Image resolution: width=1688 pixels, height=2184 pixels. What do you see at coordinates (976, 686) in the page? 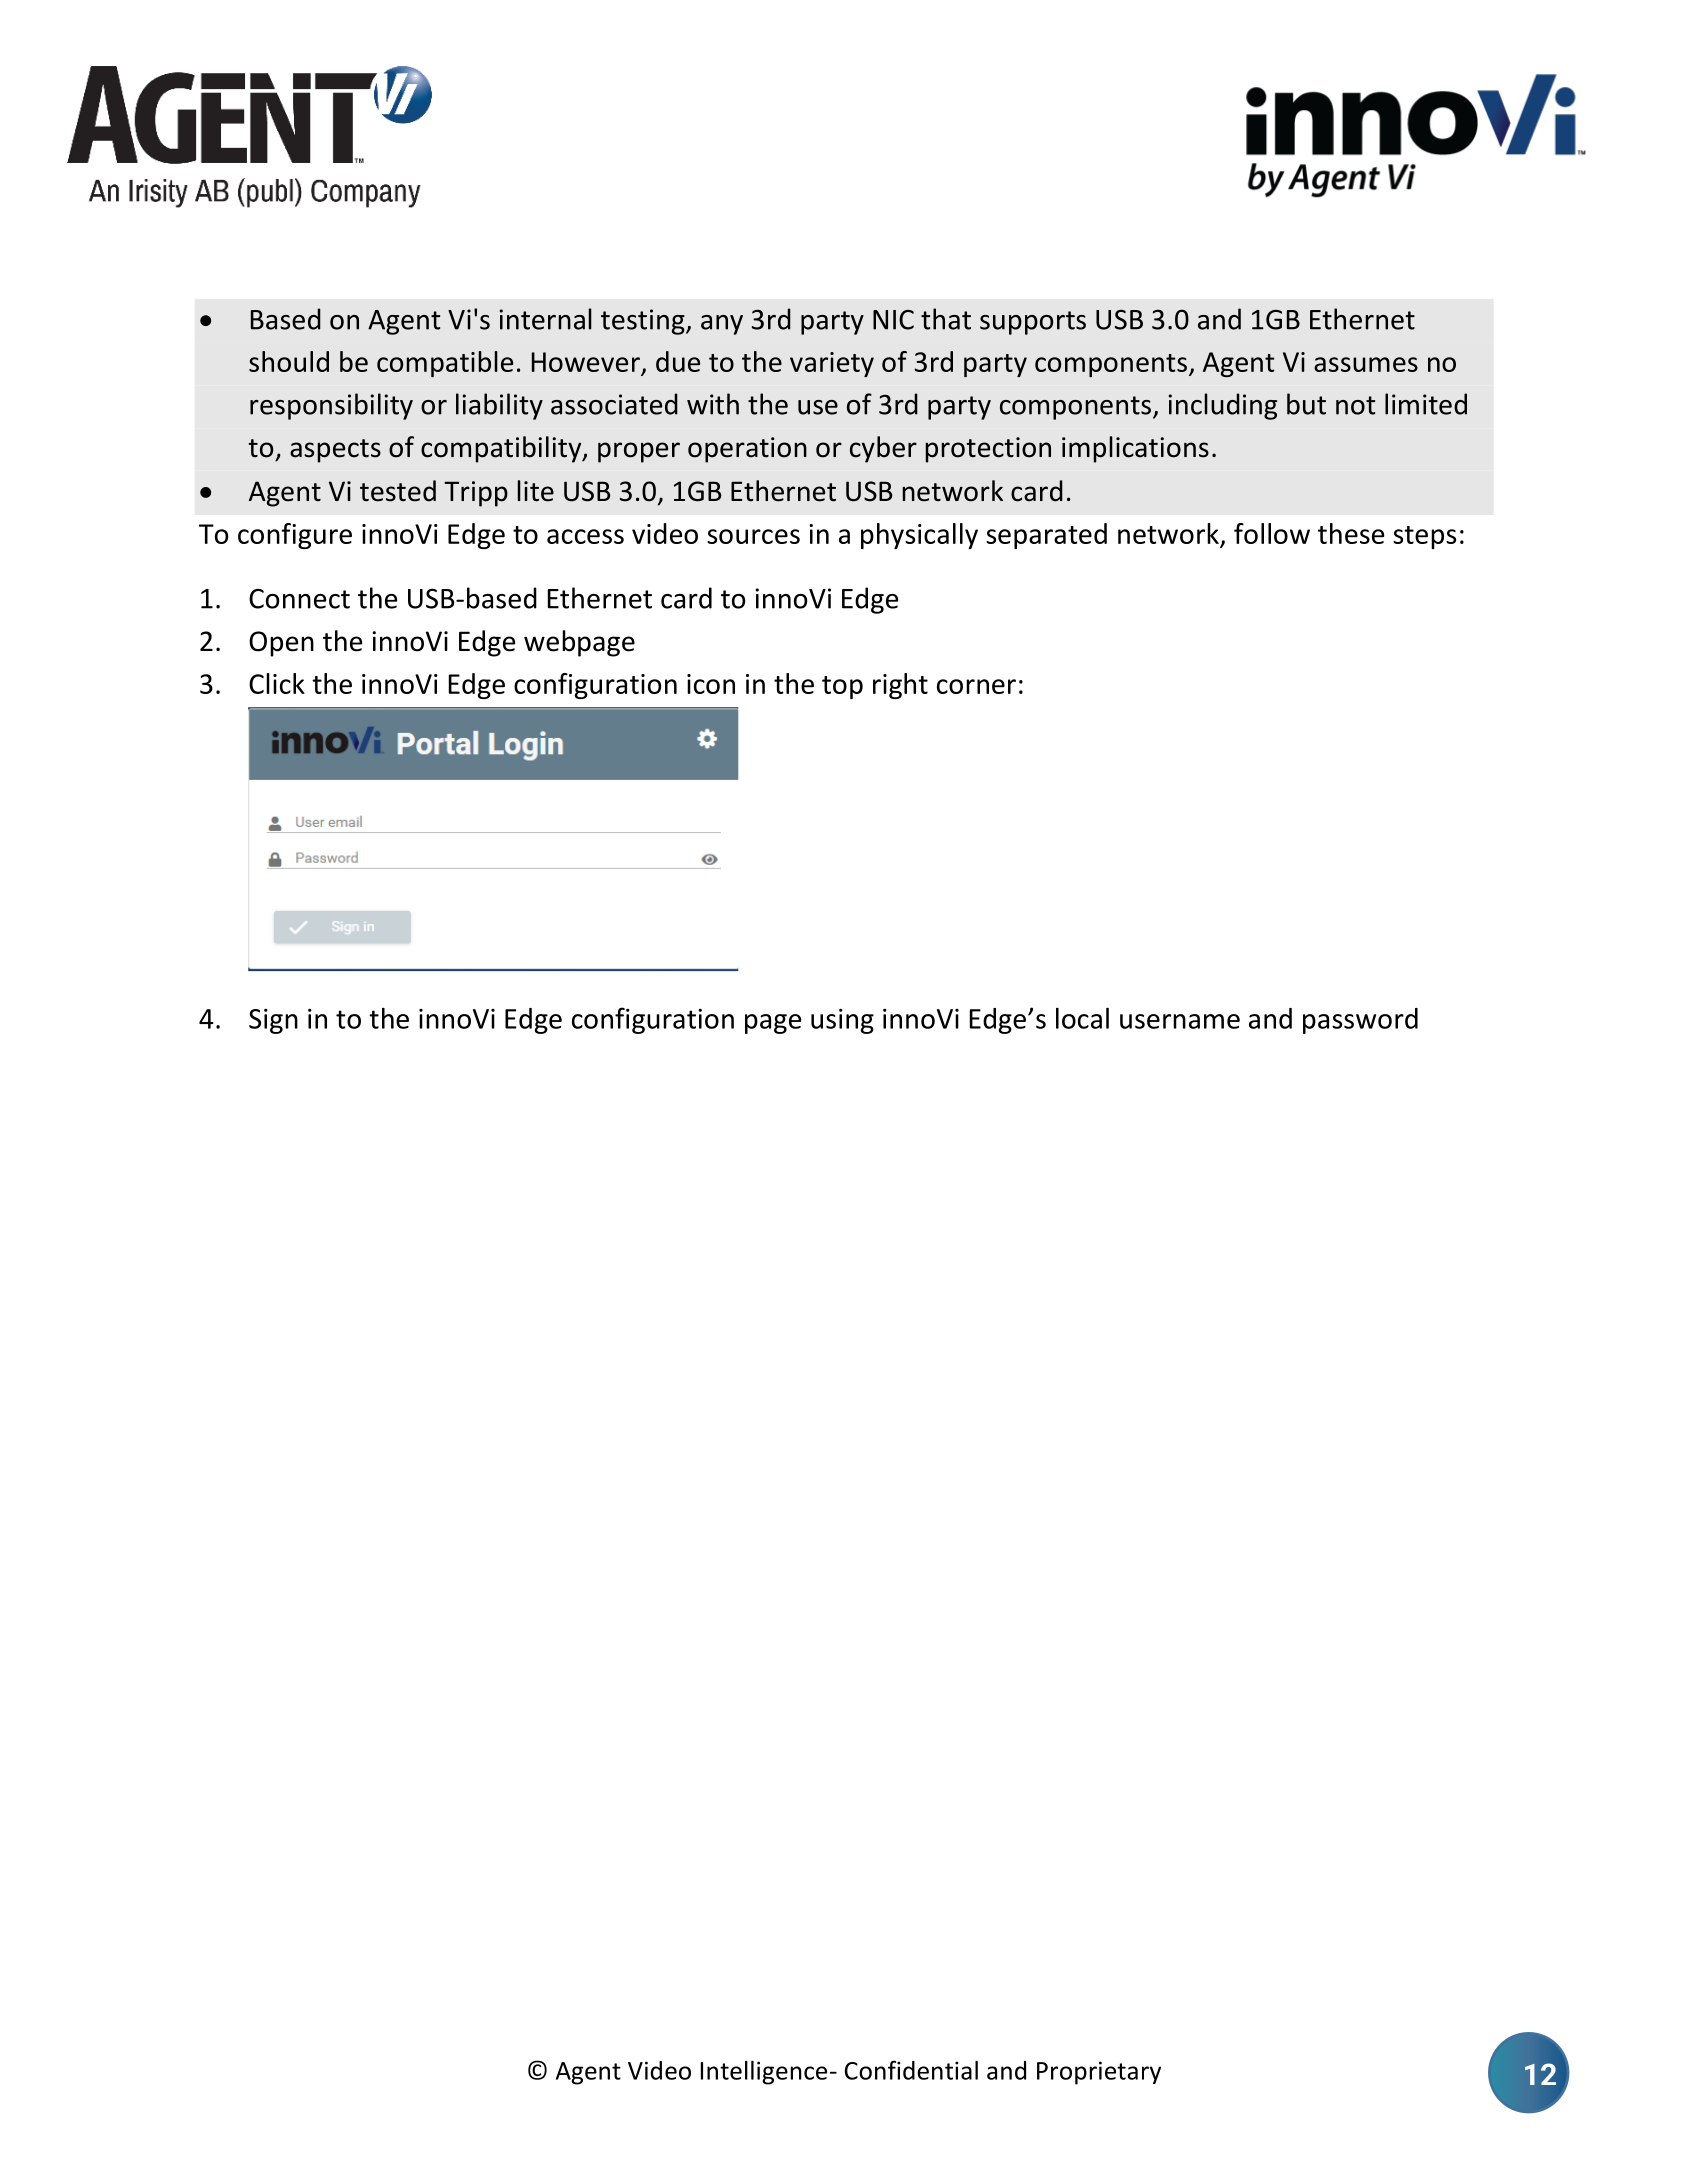
I see `corner` at bounding box center [976, 686].
